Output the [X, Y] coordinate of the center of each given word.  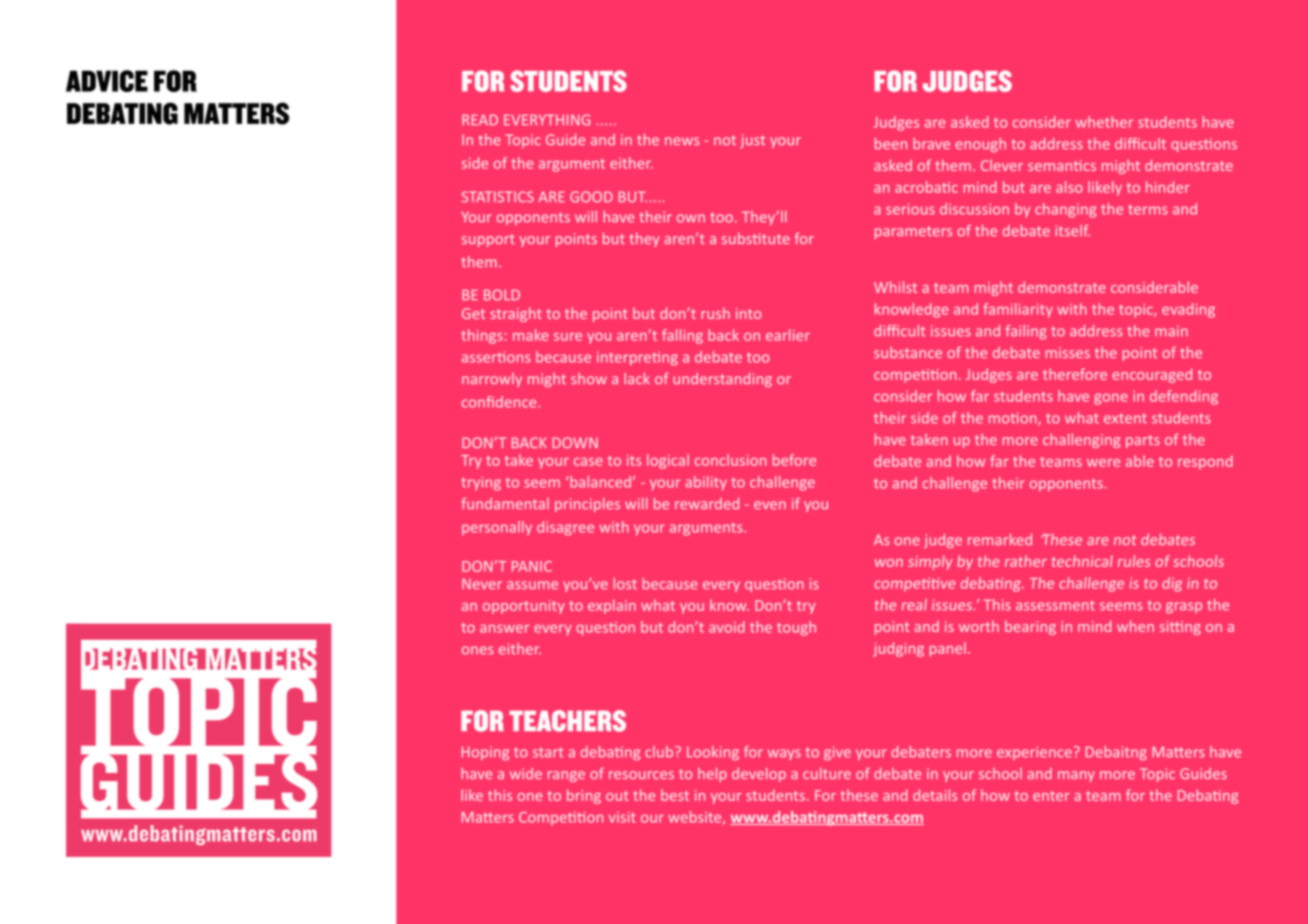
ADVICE [107, 81]
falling [682, 336]
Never [482, 584]
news [682, 141]
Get [473, 313]
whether [1104, 122]
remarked [1000, 540]
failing [1026, 332]
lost [625, 584]
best [675, 795]
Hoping [485, 753]
